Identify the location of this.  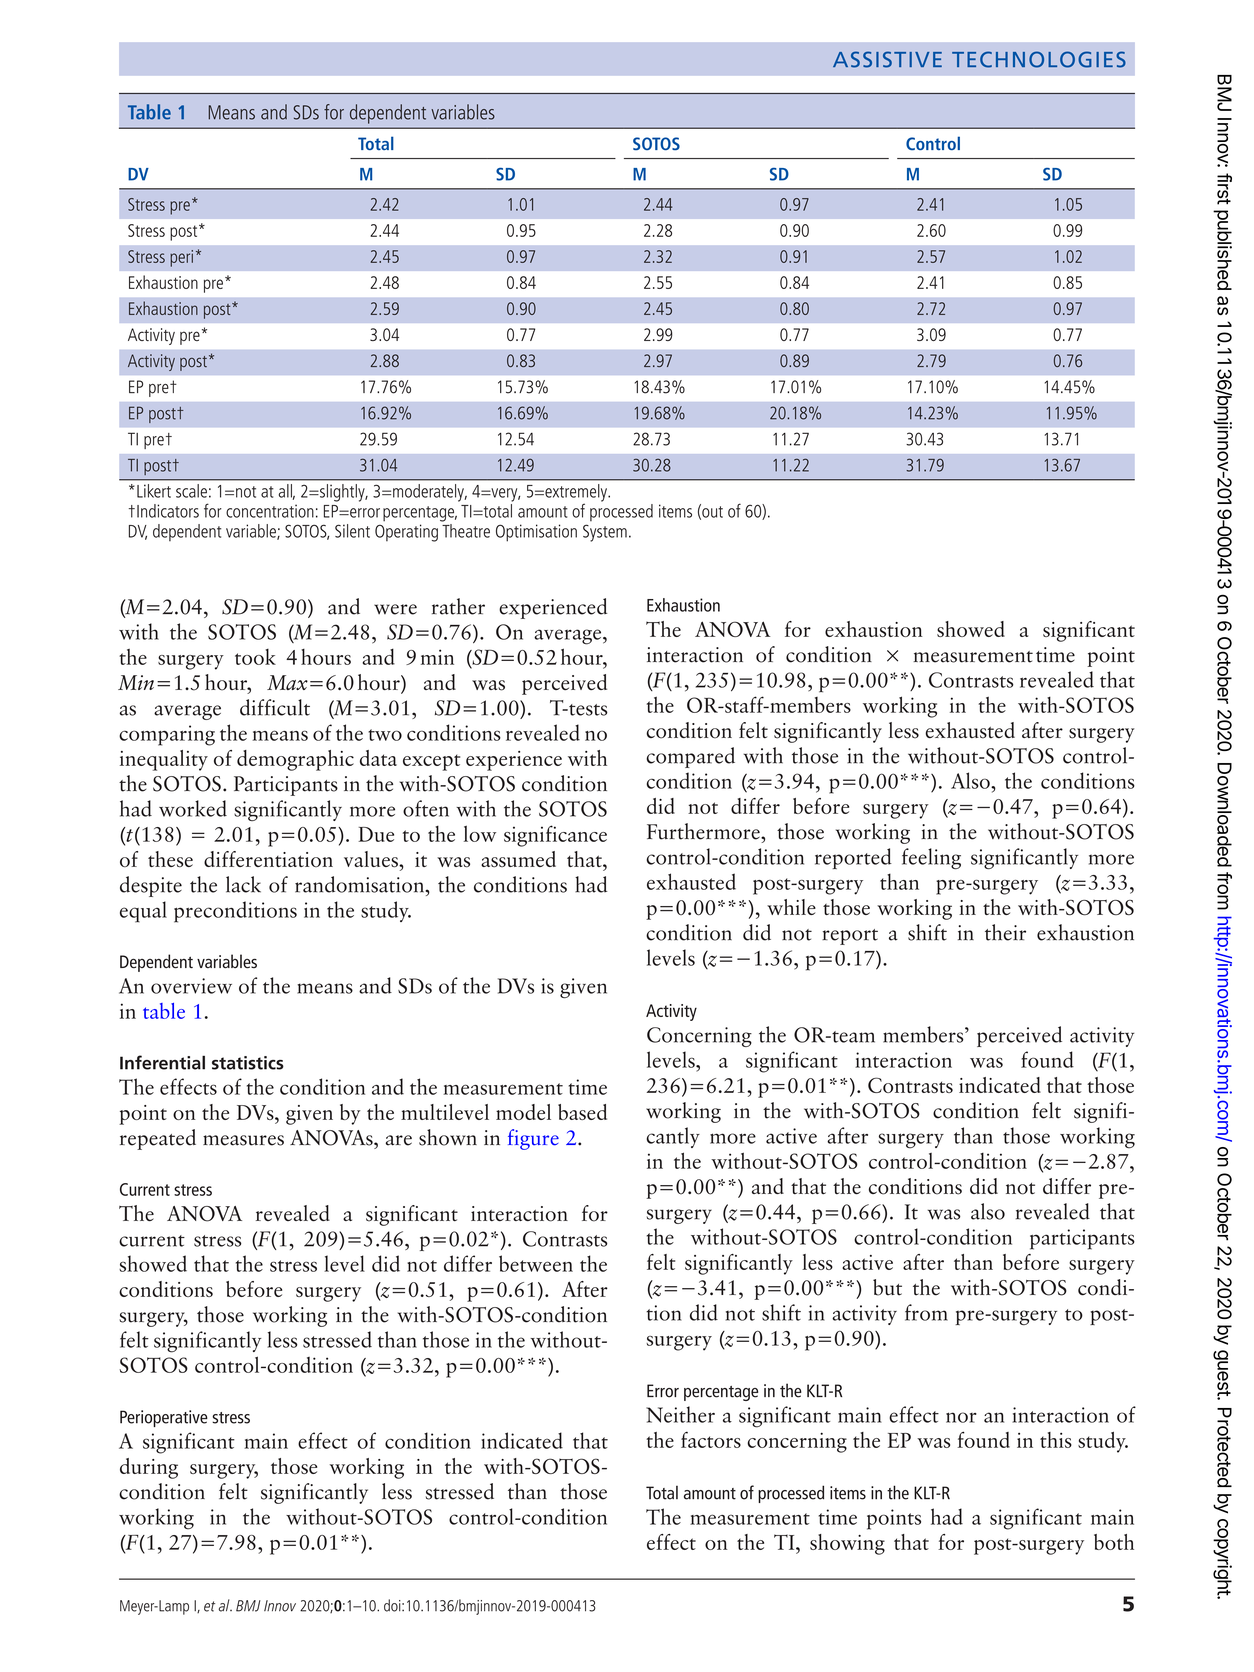
(1056, 1440).
